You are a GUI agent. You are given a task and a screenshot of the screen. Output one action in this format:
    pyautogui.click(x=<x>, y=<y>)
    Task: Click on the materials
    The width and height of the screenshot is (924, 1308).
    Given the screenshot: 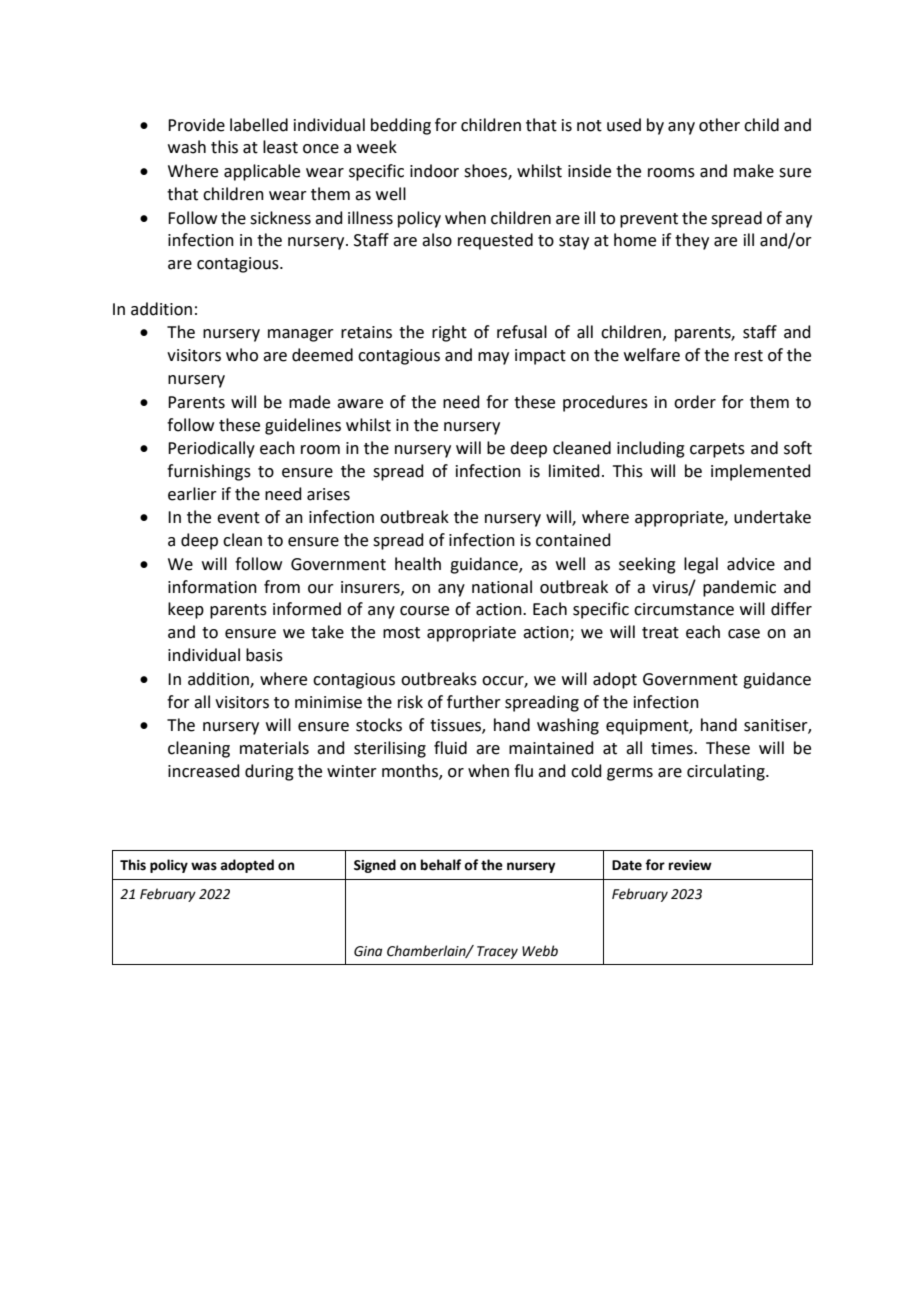 What is the action you would take?
    pyautogui.click(x=274, y=748)
